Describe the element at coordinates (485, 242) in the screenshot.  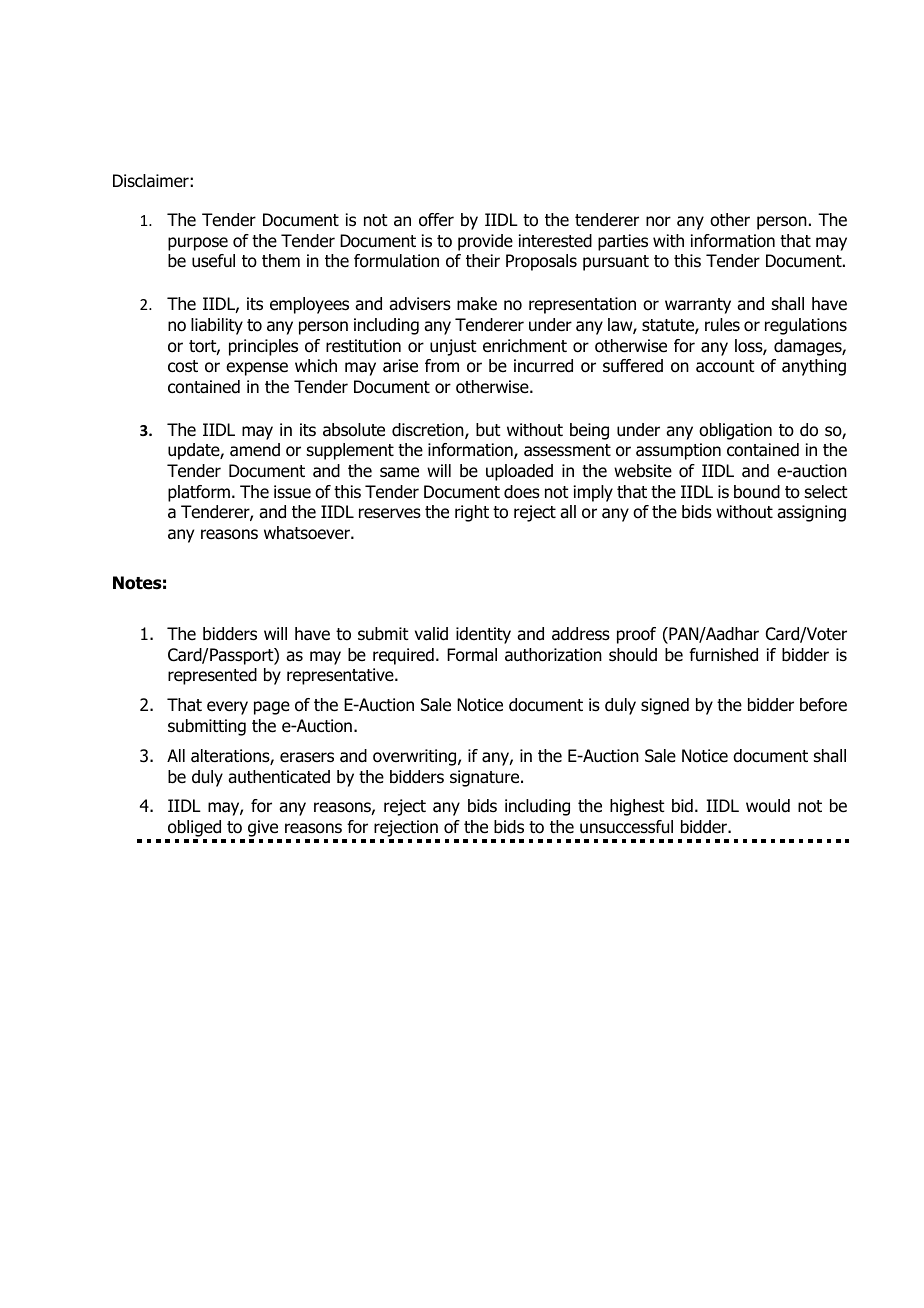
I see `provide` at that location.
